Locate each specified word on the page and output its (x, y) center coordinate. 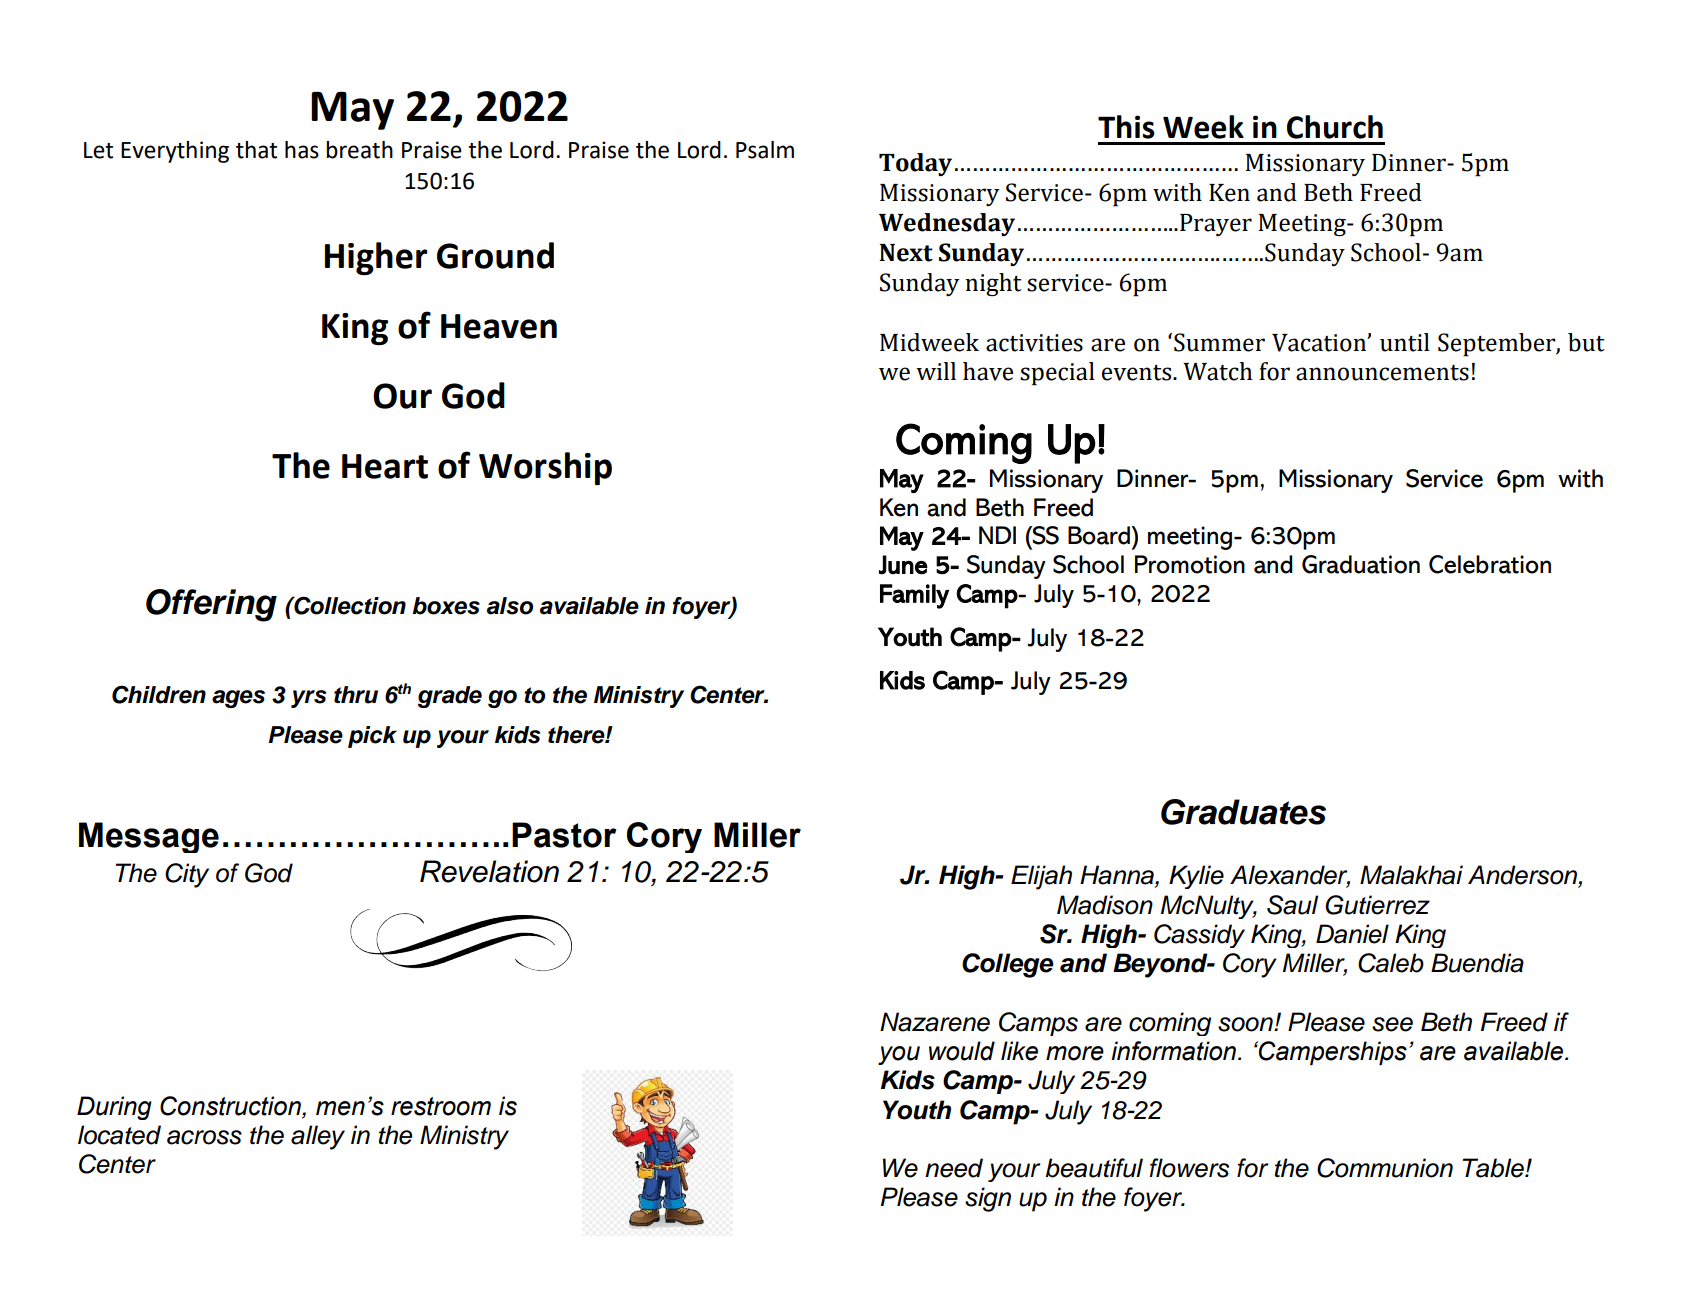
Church (1335, 127)
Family (914, 596)
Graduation (1361, 564)
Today (915, 164)
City (187, 875)
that (256, 150)
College (1008, 965)
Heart (385, 466)
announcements (1382, 373)
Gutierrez (1377, 905)
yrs (308, 699)
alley (318, 1137)
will (936, 371)
